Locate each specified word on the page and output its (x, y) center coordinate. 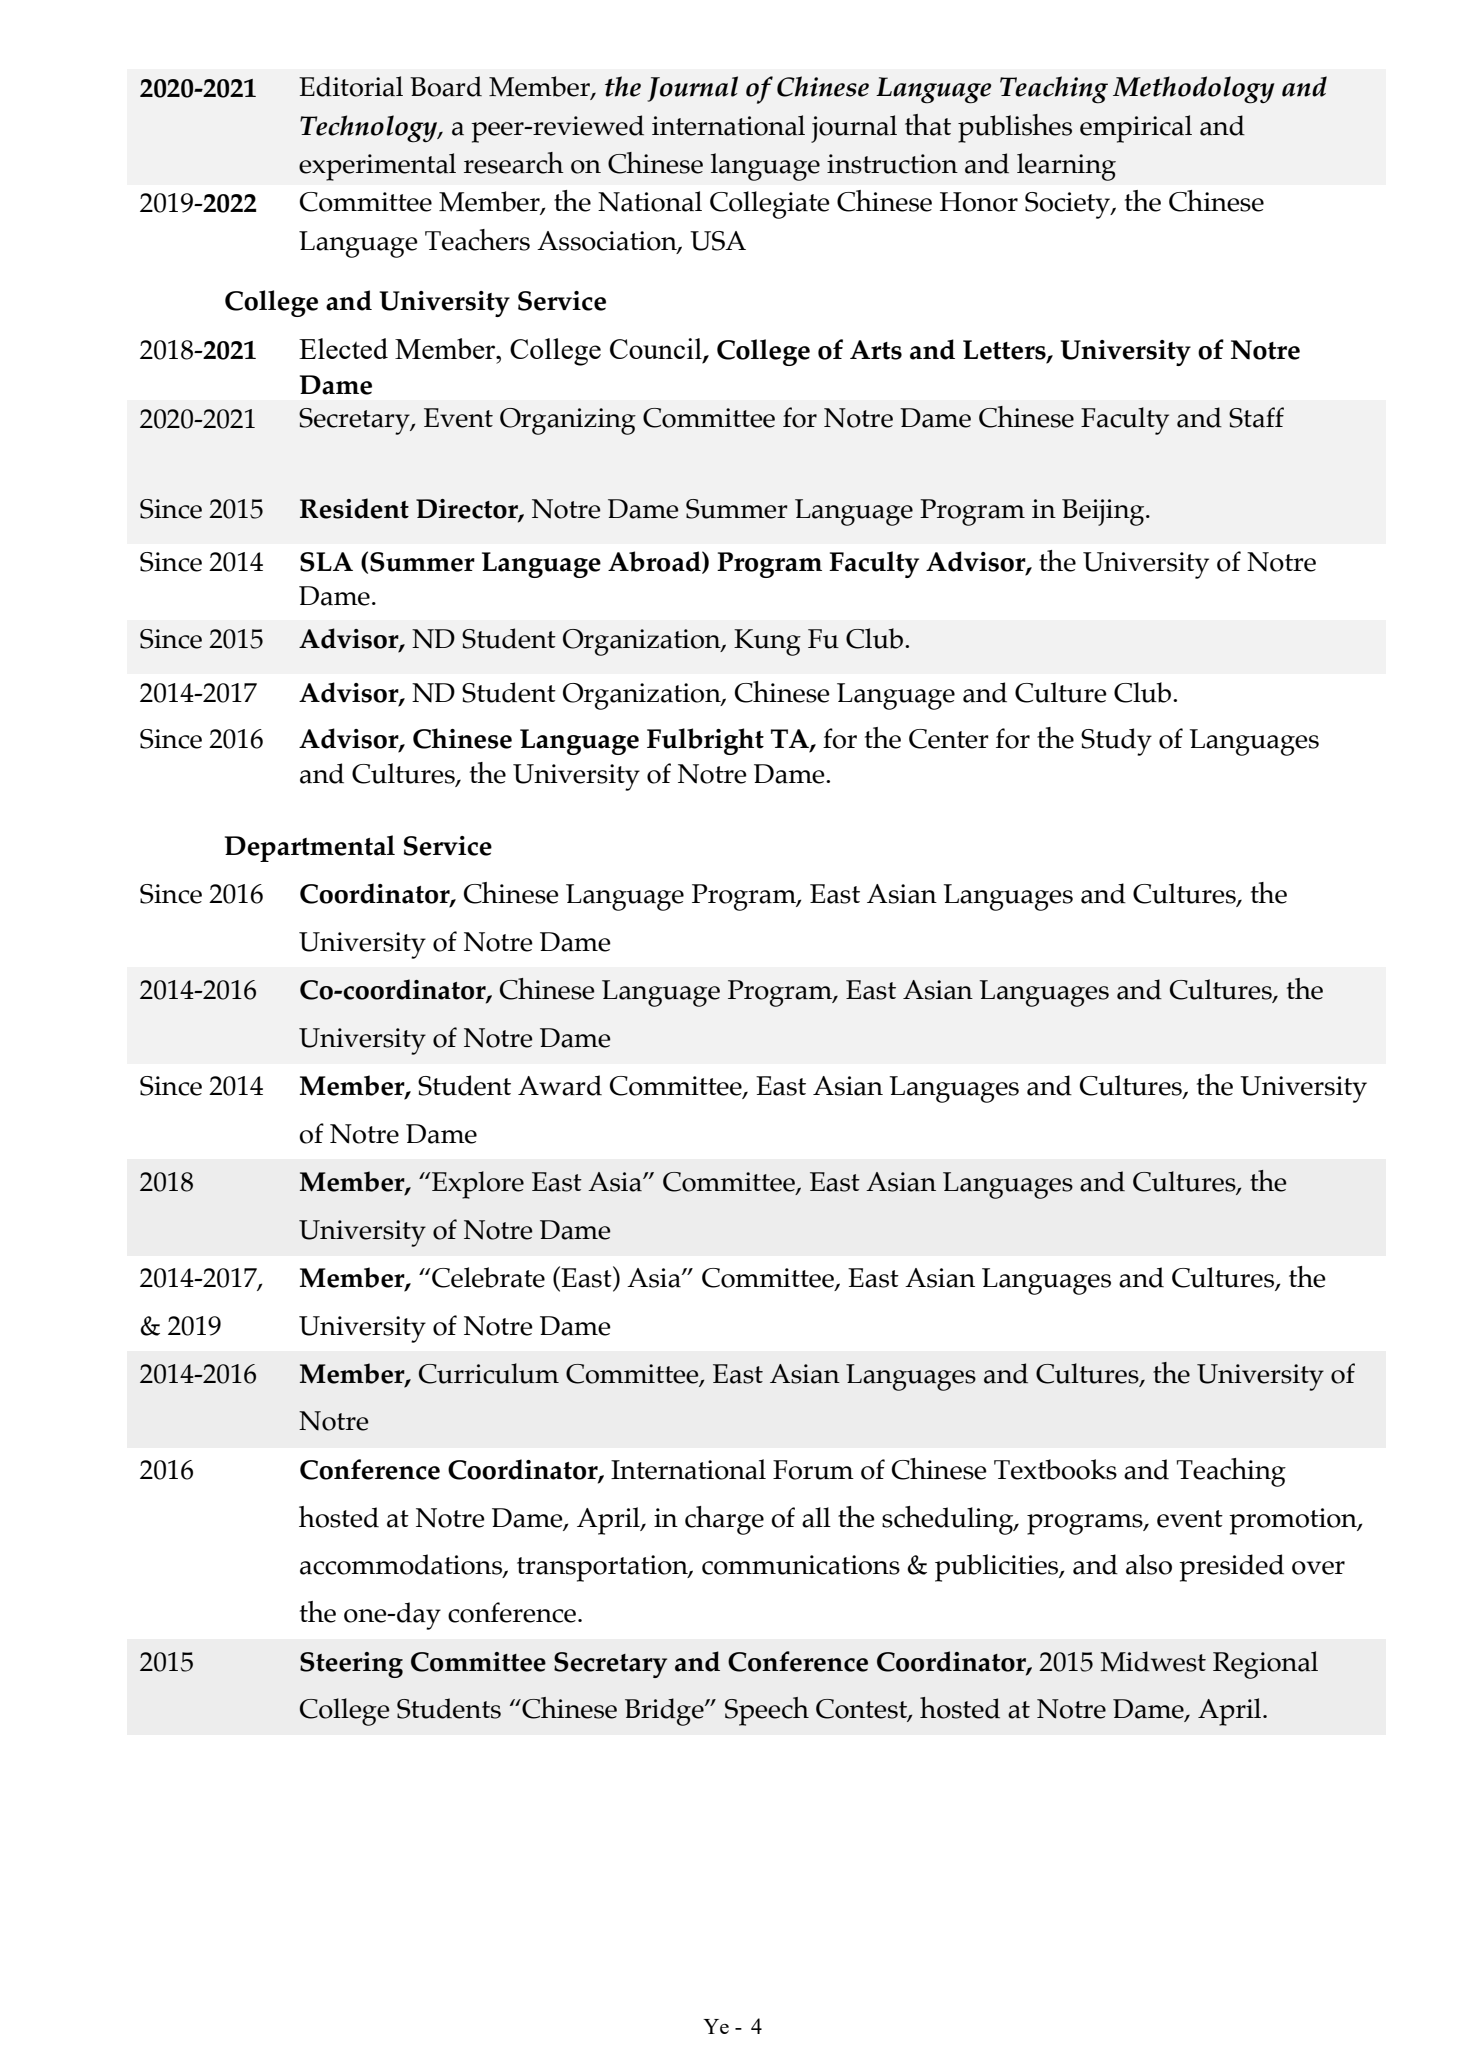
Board (446, 86)
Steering (351, 1665)
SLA (326, 562)
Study (1116, 742)
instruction (892, 164)
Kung (767, 642)
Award (560, 1085)
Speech (767, 1711)
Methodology (1194, 90)
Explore (478, 1185)
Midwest (1153, 1661)
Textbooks (1055, 1469)
